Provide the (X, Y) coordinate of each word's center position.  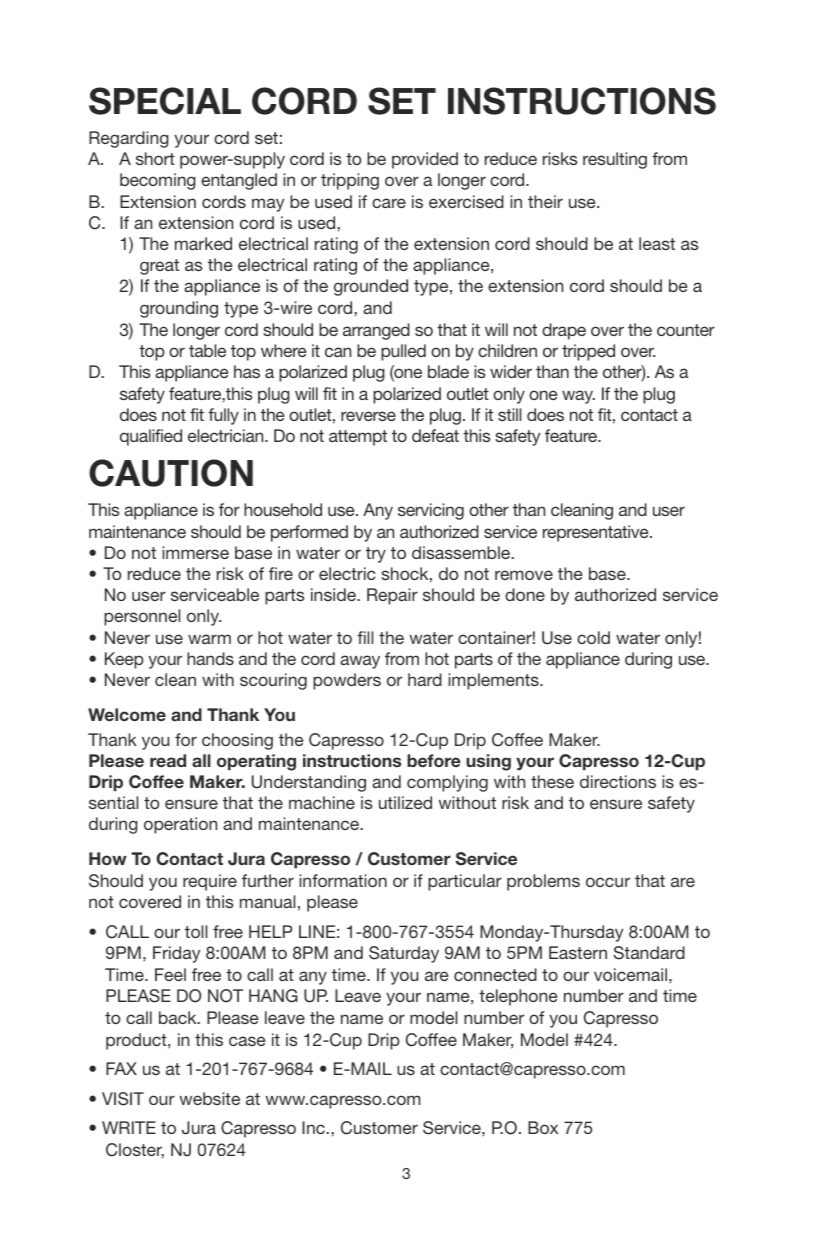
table (207, 350)
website (209, 1098)
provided (425, 160)
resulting (615, 160)
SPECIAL (165, 101)
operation (180, 825)
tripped (588, 352)
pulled (403, 352)
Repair (392, 596)
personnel (142, 617)
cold (593, 637)
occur (608, 882)
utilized (405, 802)
